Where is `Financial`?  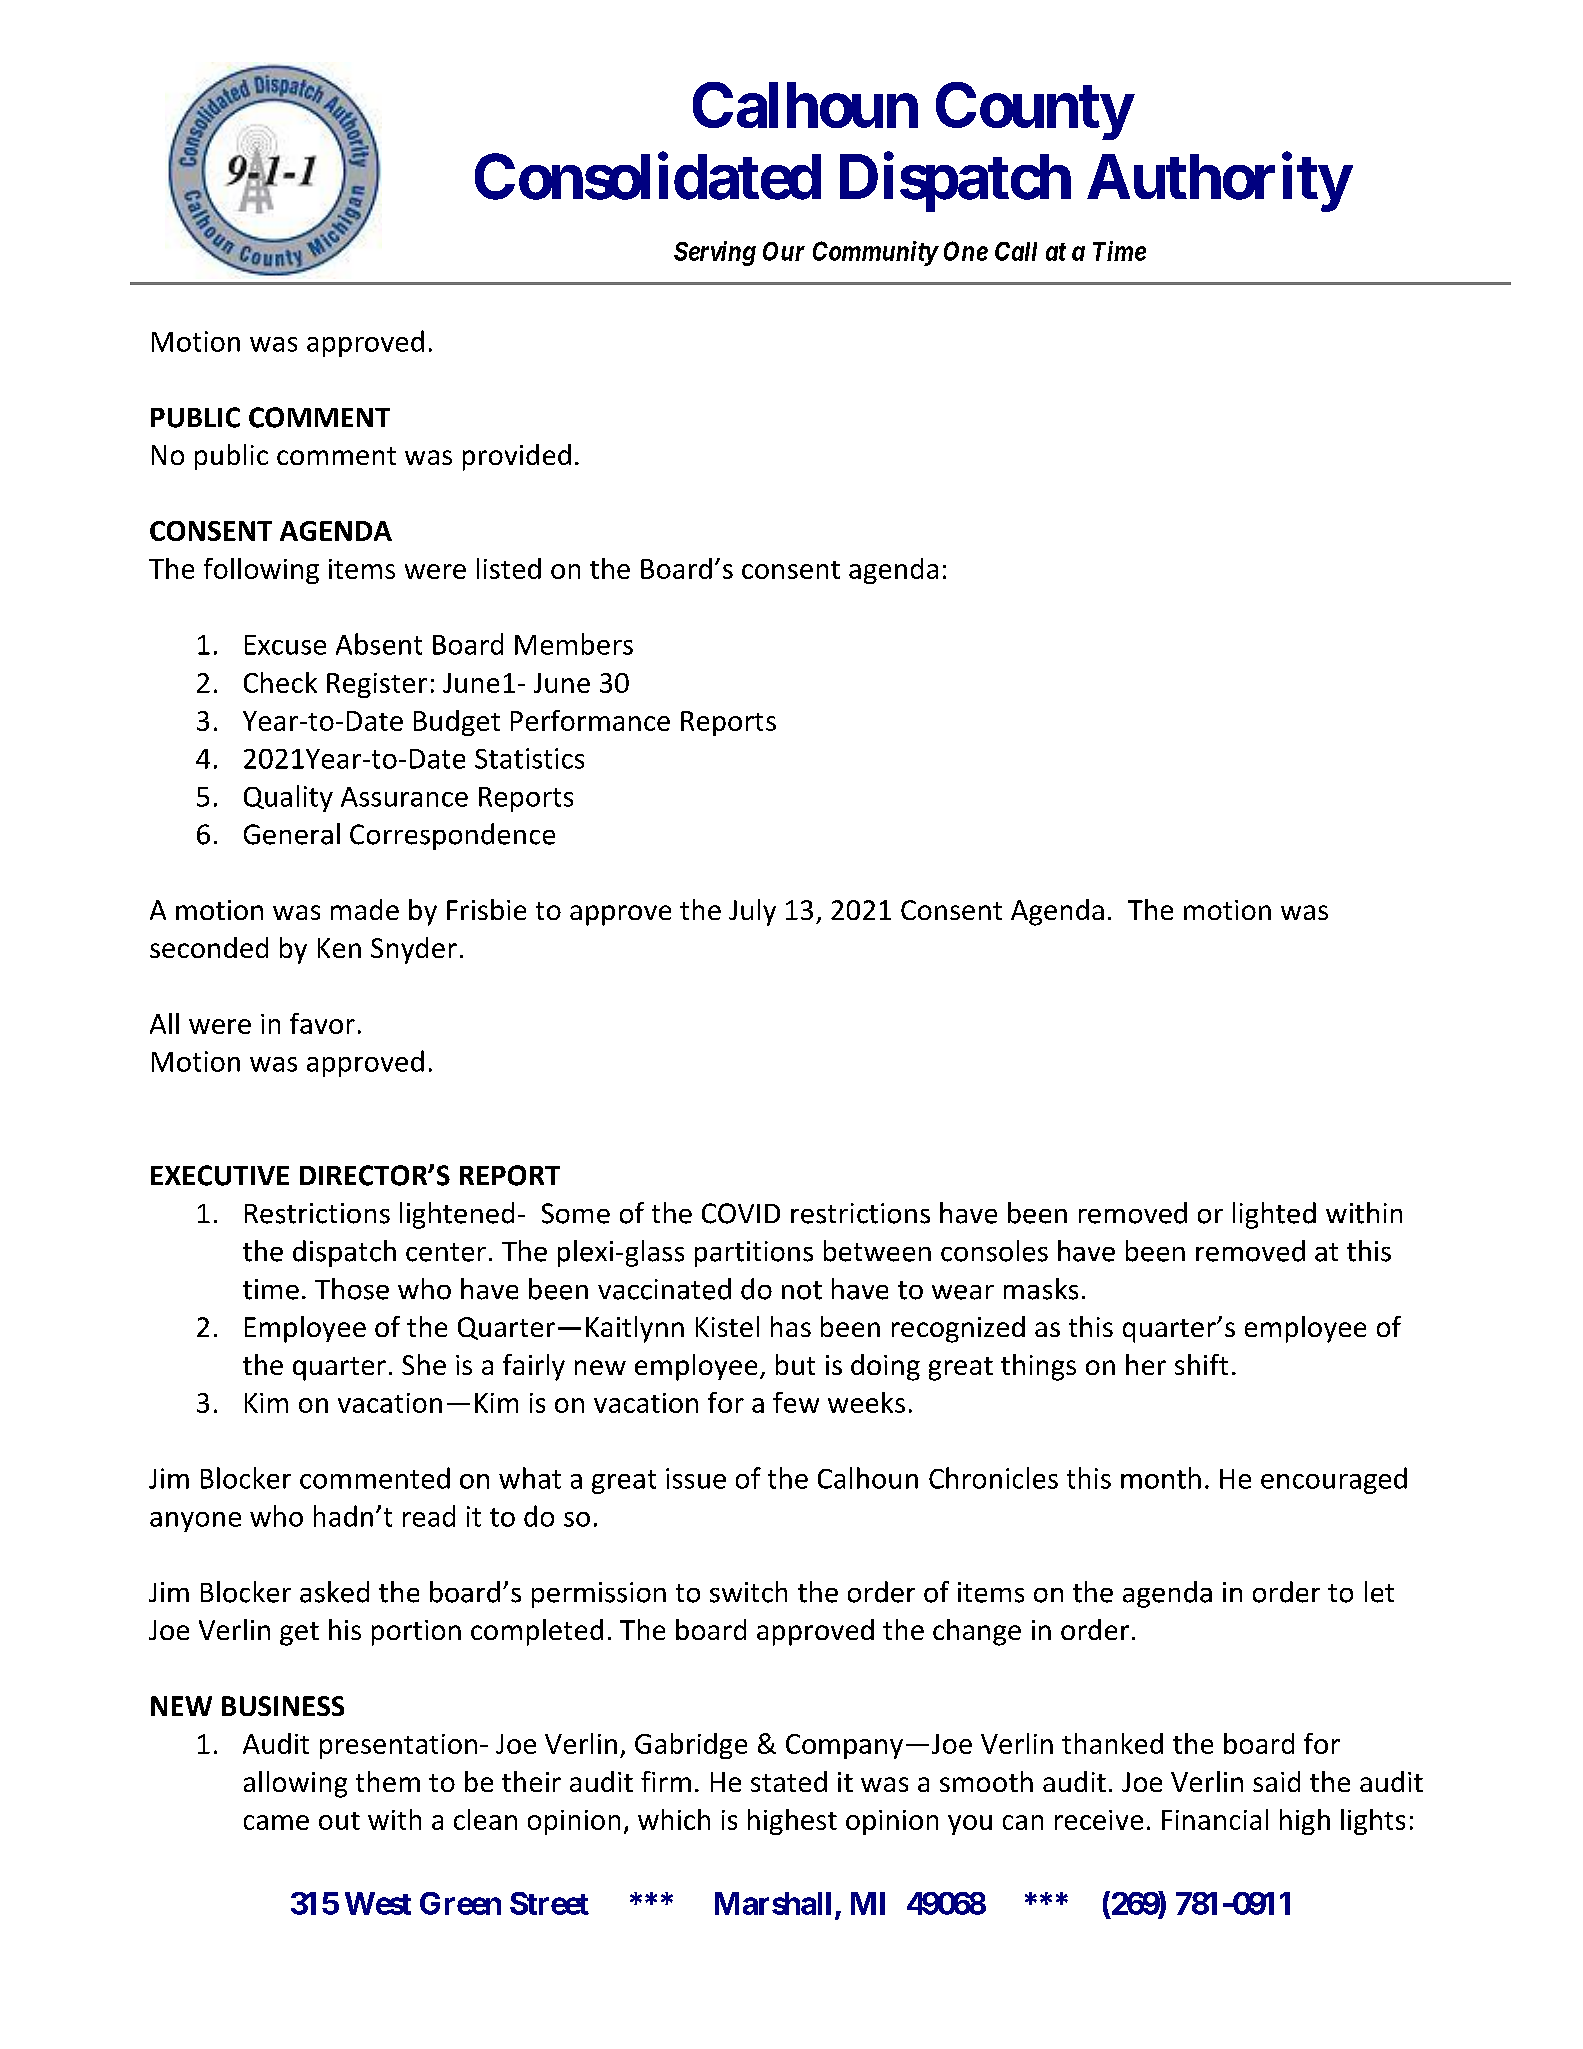
Financial is located at coordinates (1215, 1819).
